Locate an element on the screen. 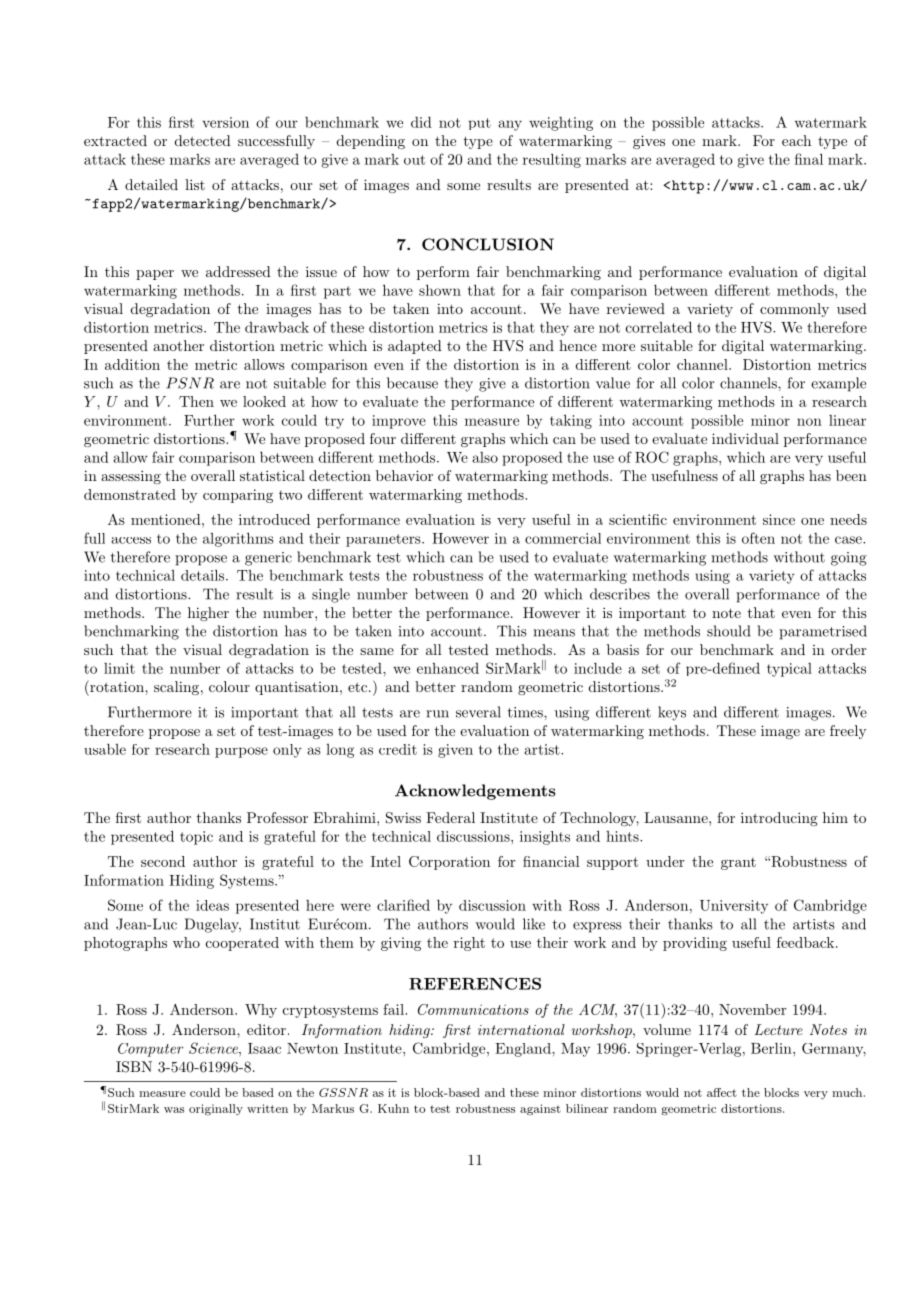 This screenshot has height=1308, width=924. also is located at coordinates (485, 457).
